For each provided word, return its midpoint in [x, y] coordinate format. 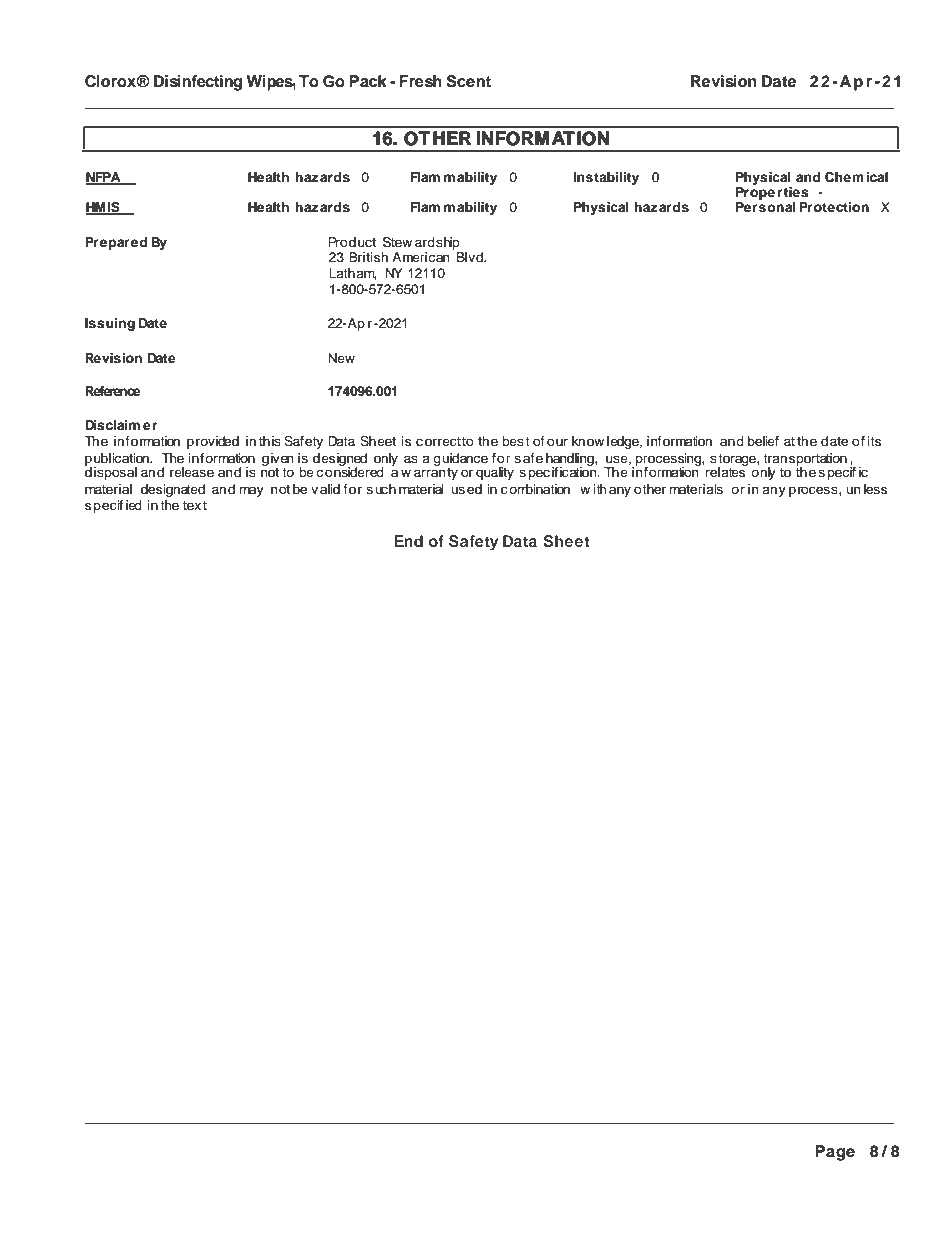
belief [763, 441]
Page [835, 1153]
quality [495, 473]
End [409, 541]
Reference [113, 391]
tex [192, 505]
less [875, 489]
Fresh [420, 81]
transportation [805, 460]
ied [134, 505]
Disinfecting [198, 83]
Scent [468, 81]
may [251, 491]
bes [513, 441]
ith [599, 489]
